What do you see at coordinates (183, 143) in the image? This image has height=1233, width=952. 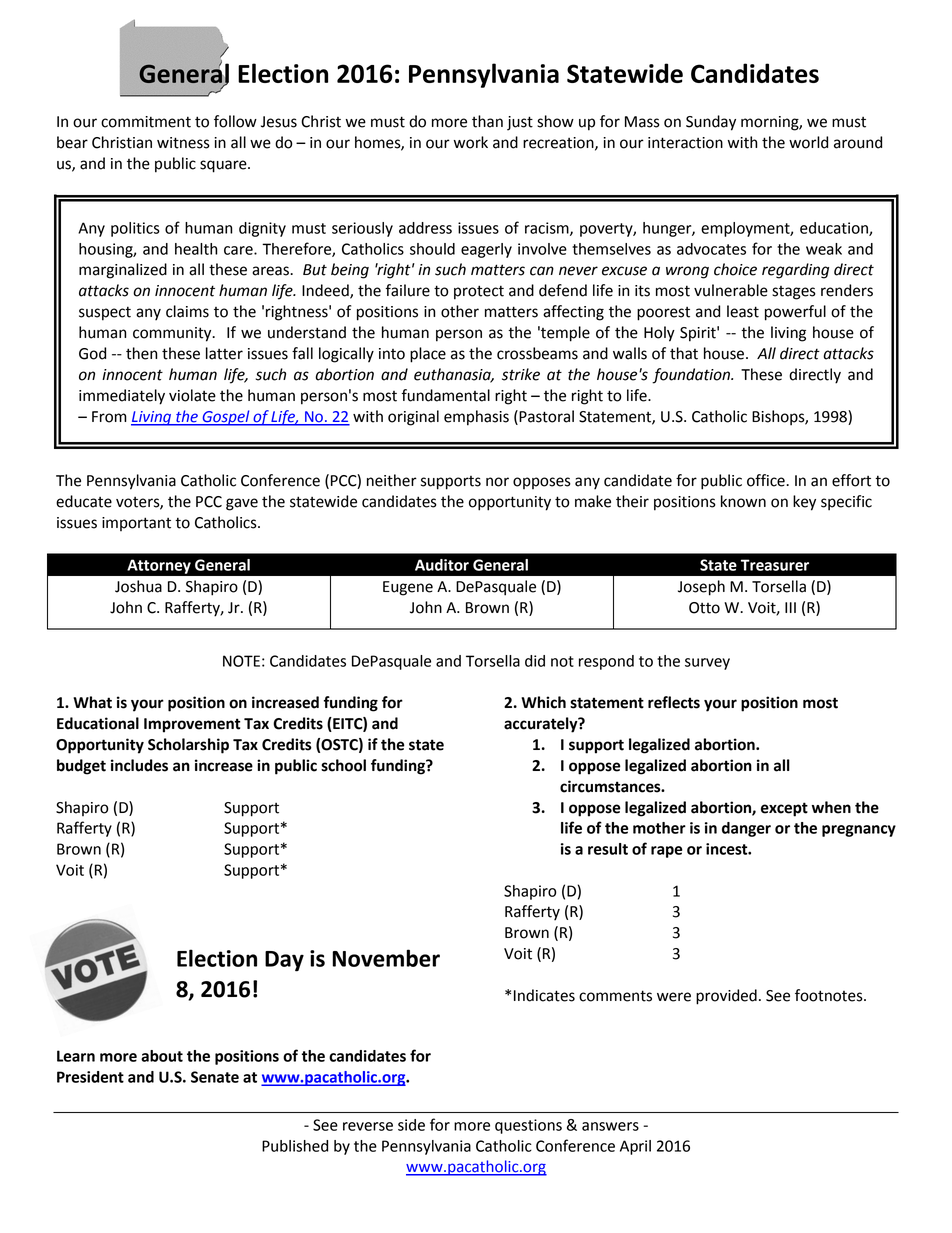 I see `witness` at bounding box center [183, 143].
